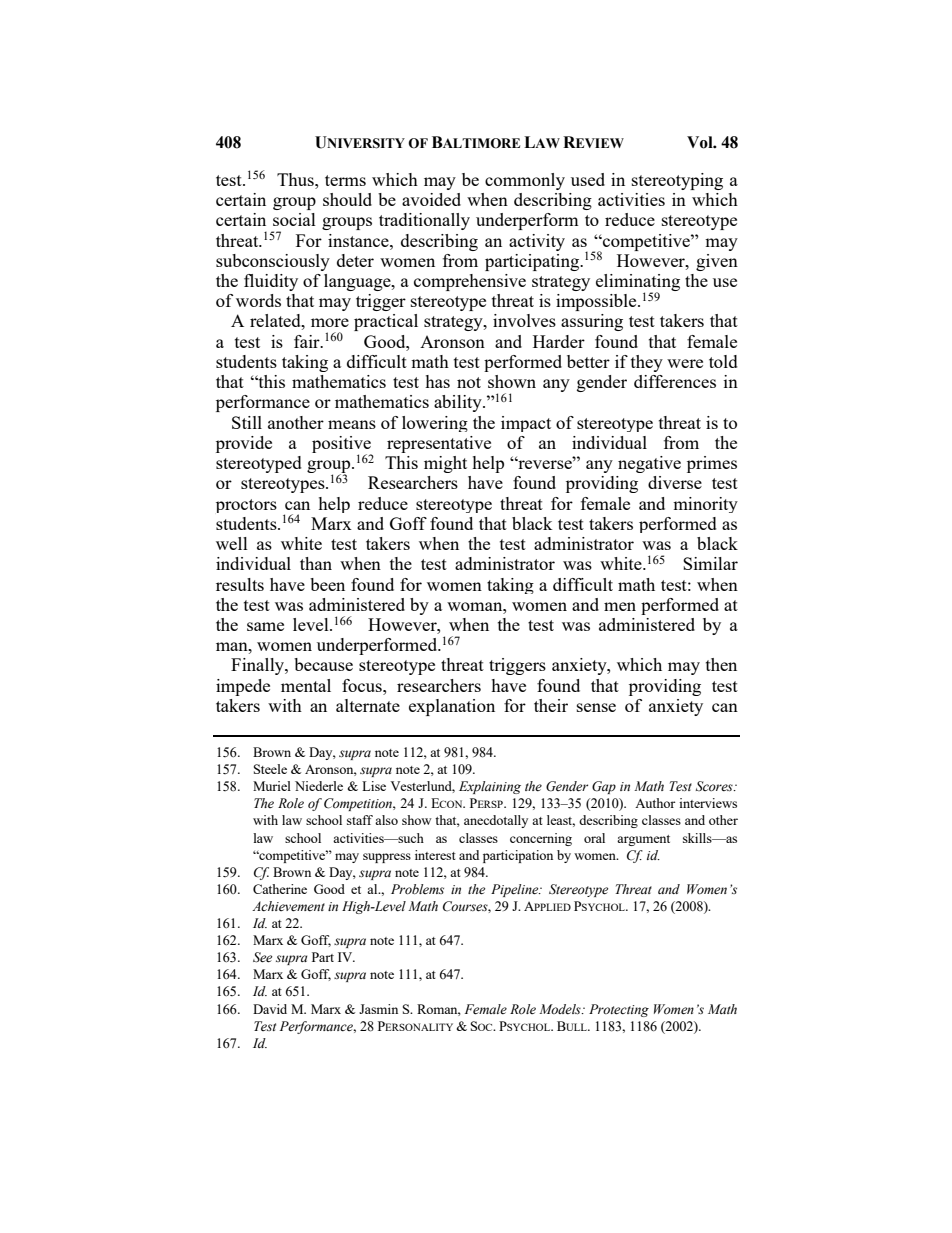 The image size is (952, 1233). Describe the element at coordinates (675, 381) in the screenshot. I see `differences` at that location.
